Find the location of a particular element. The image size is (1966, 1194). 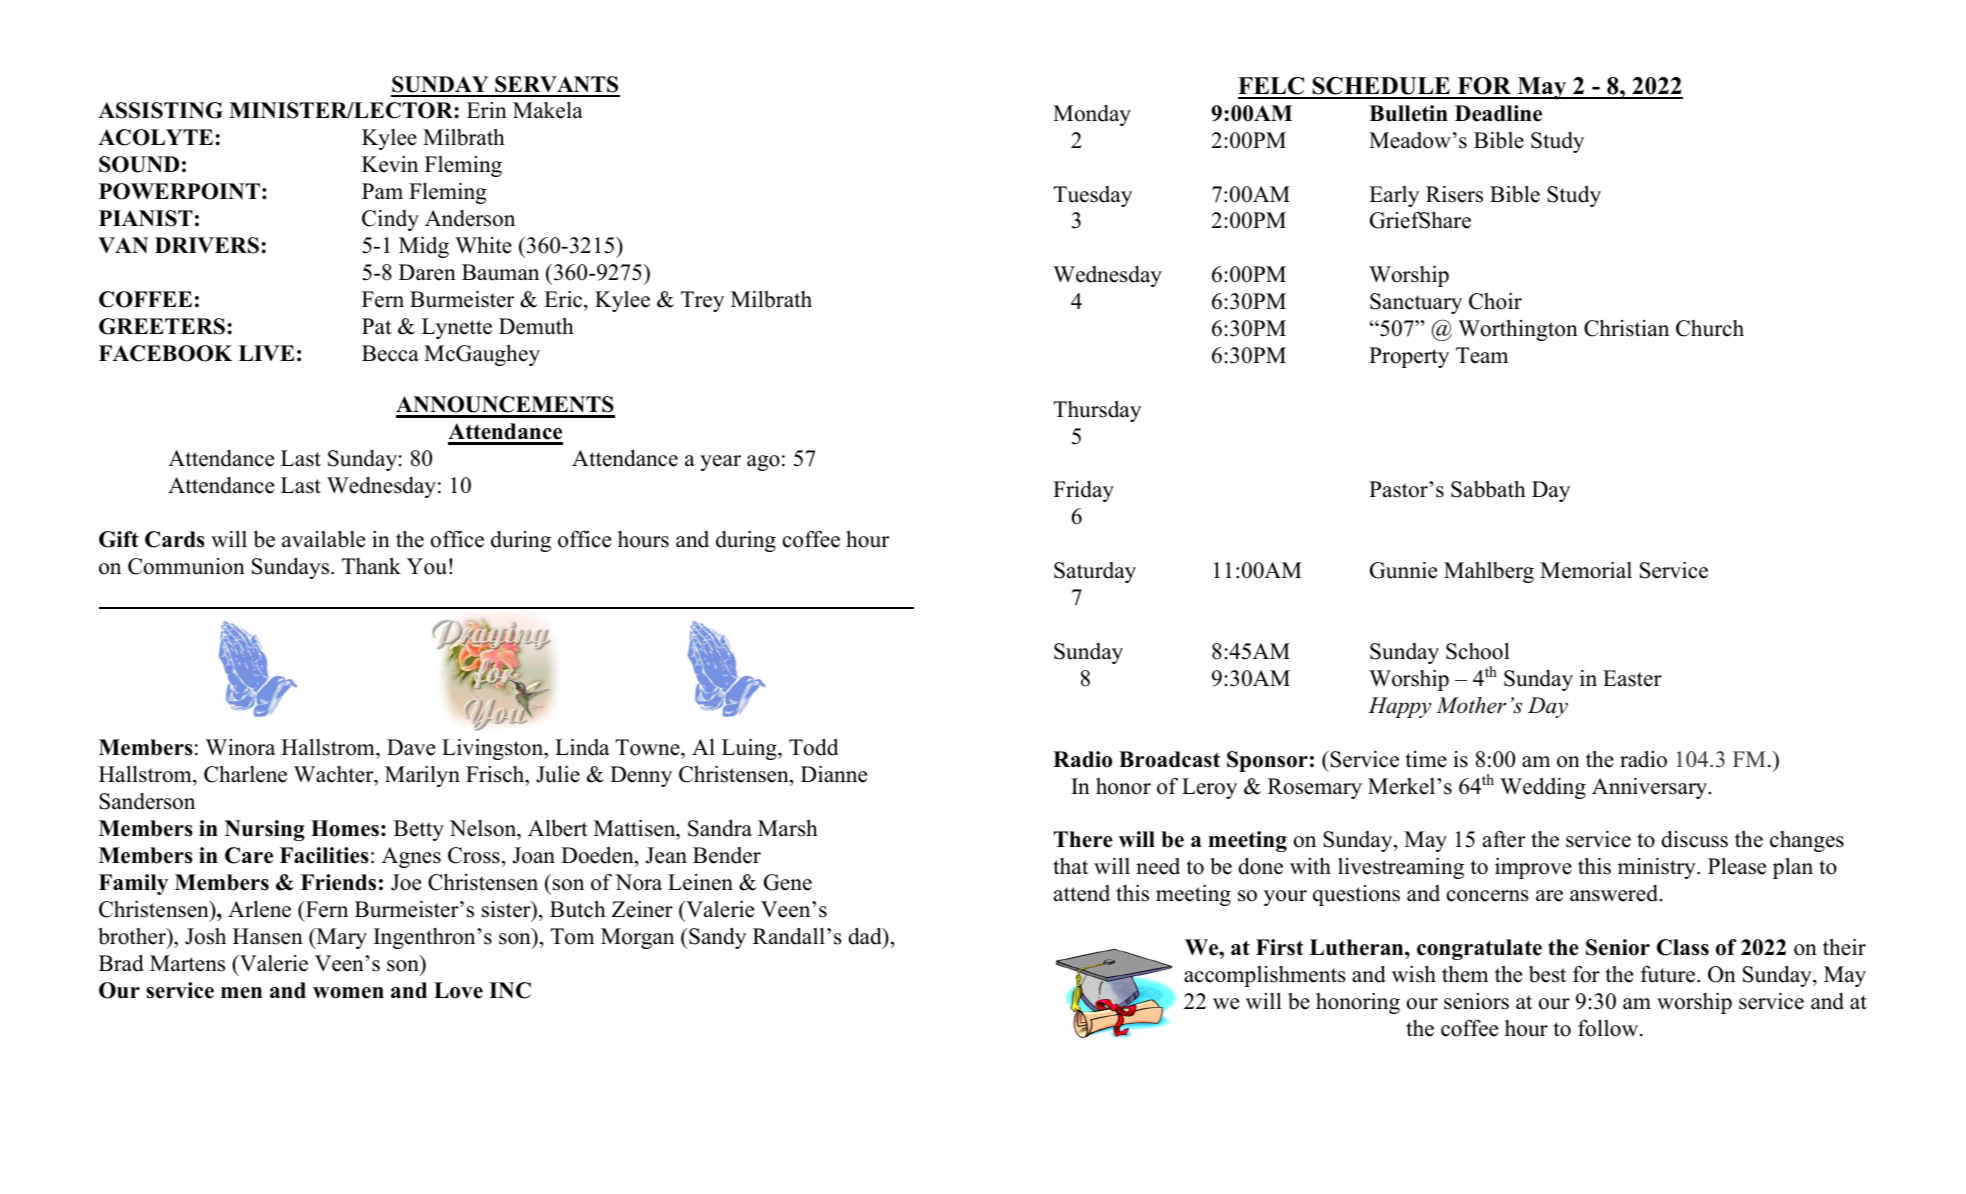

dad is located at coordinates (866, 936).
